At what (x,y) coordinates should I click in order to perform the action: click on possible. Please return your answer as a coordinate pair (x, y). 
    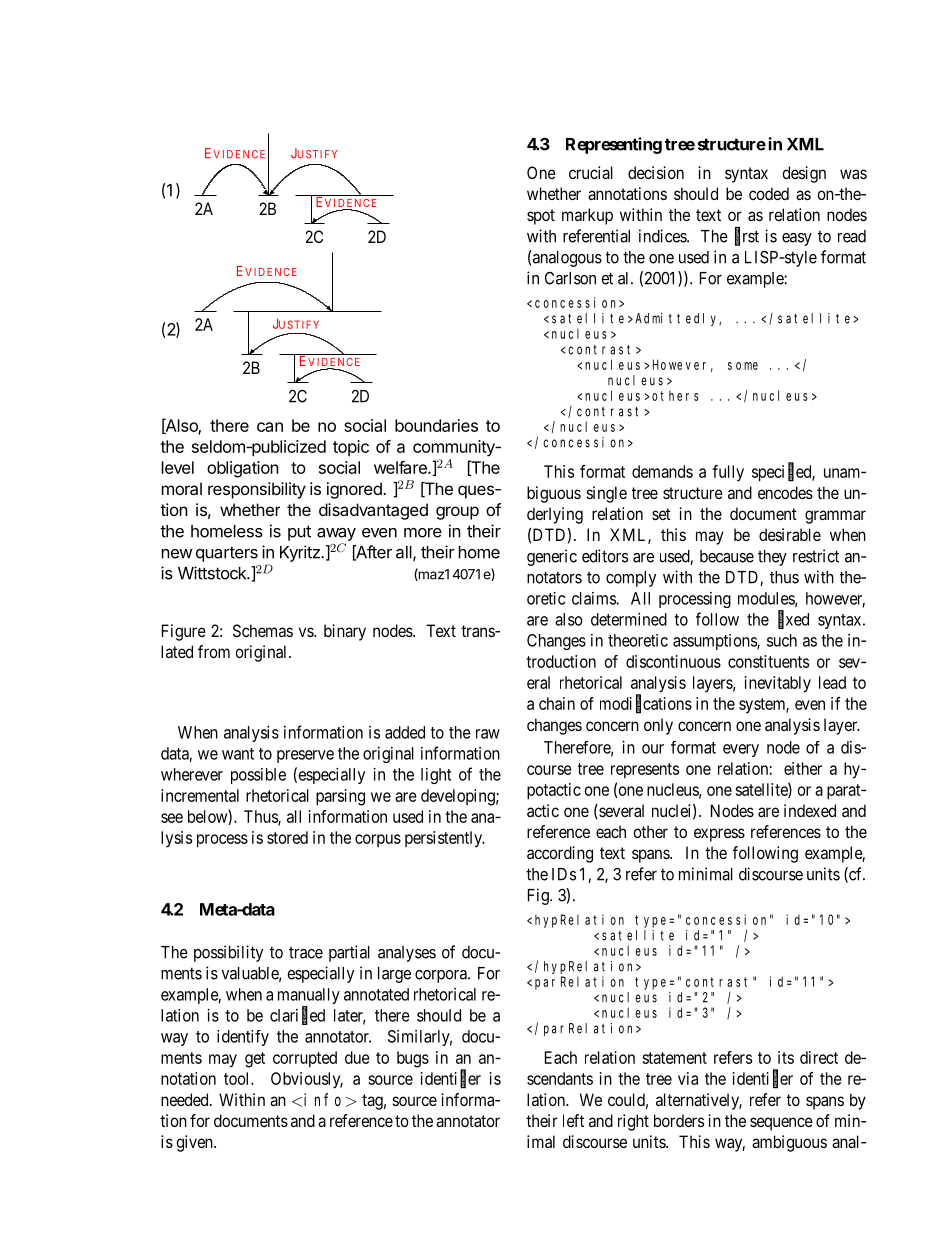
    Looking at the image, I should click on (258, 776).
